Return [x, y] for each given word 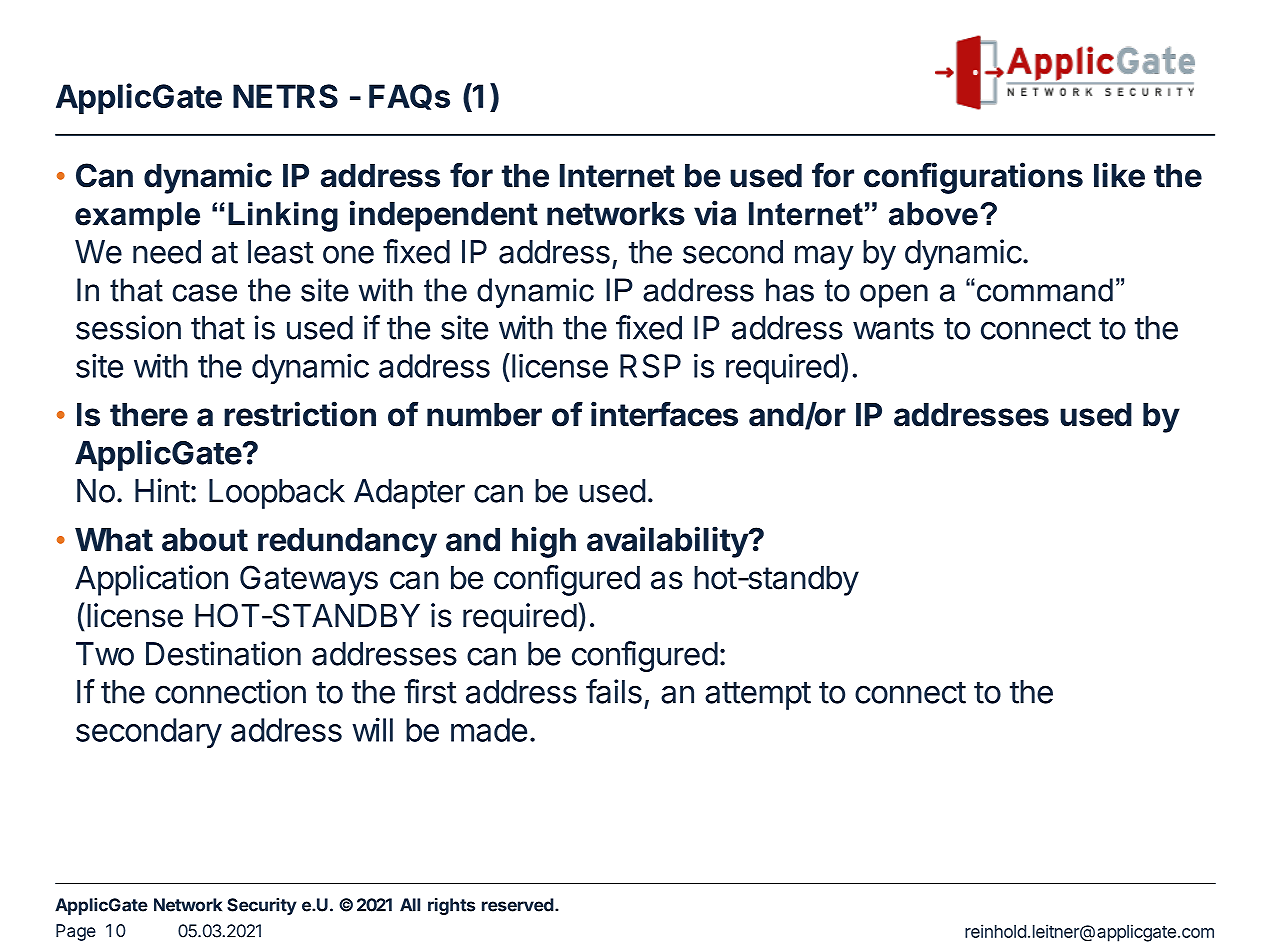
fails [614, 691]
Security [262, 906]
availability [668, 542]
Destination [223, 653]
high [544, 542]
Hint [162, 490]
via [715, 213]
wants [893, 329]
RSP [650, 366]
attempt [758, 695]
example [137, 217]
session [128, 327]
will [372, 729]
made [489, 730]
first [430, 691]
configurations [973, 178]
